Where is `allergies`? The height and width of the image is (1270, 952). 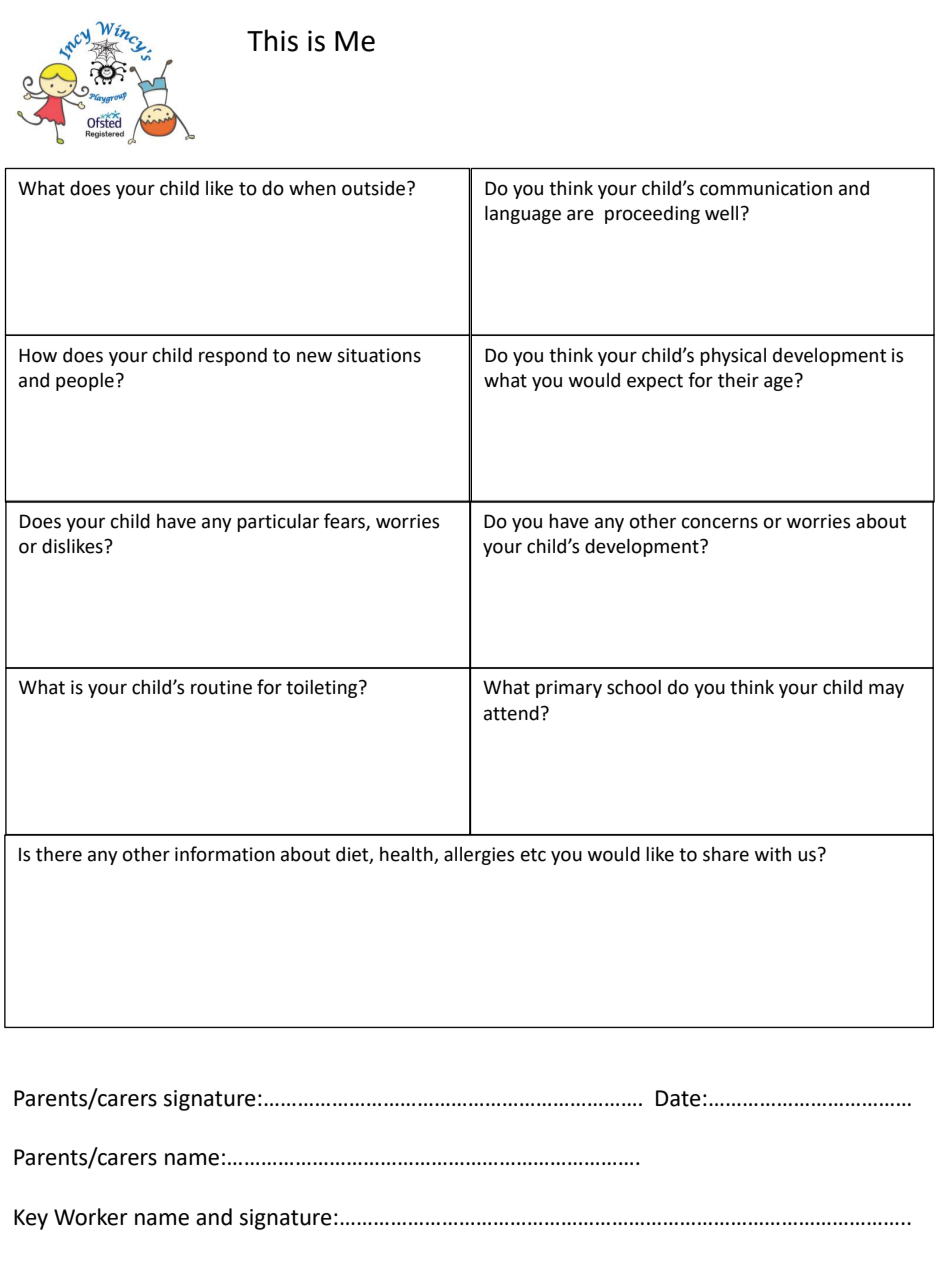 allergies is located at coordinates (479, 856).
